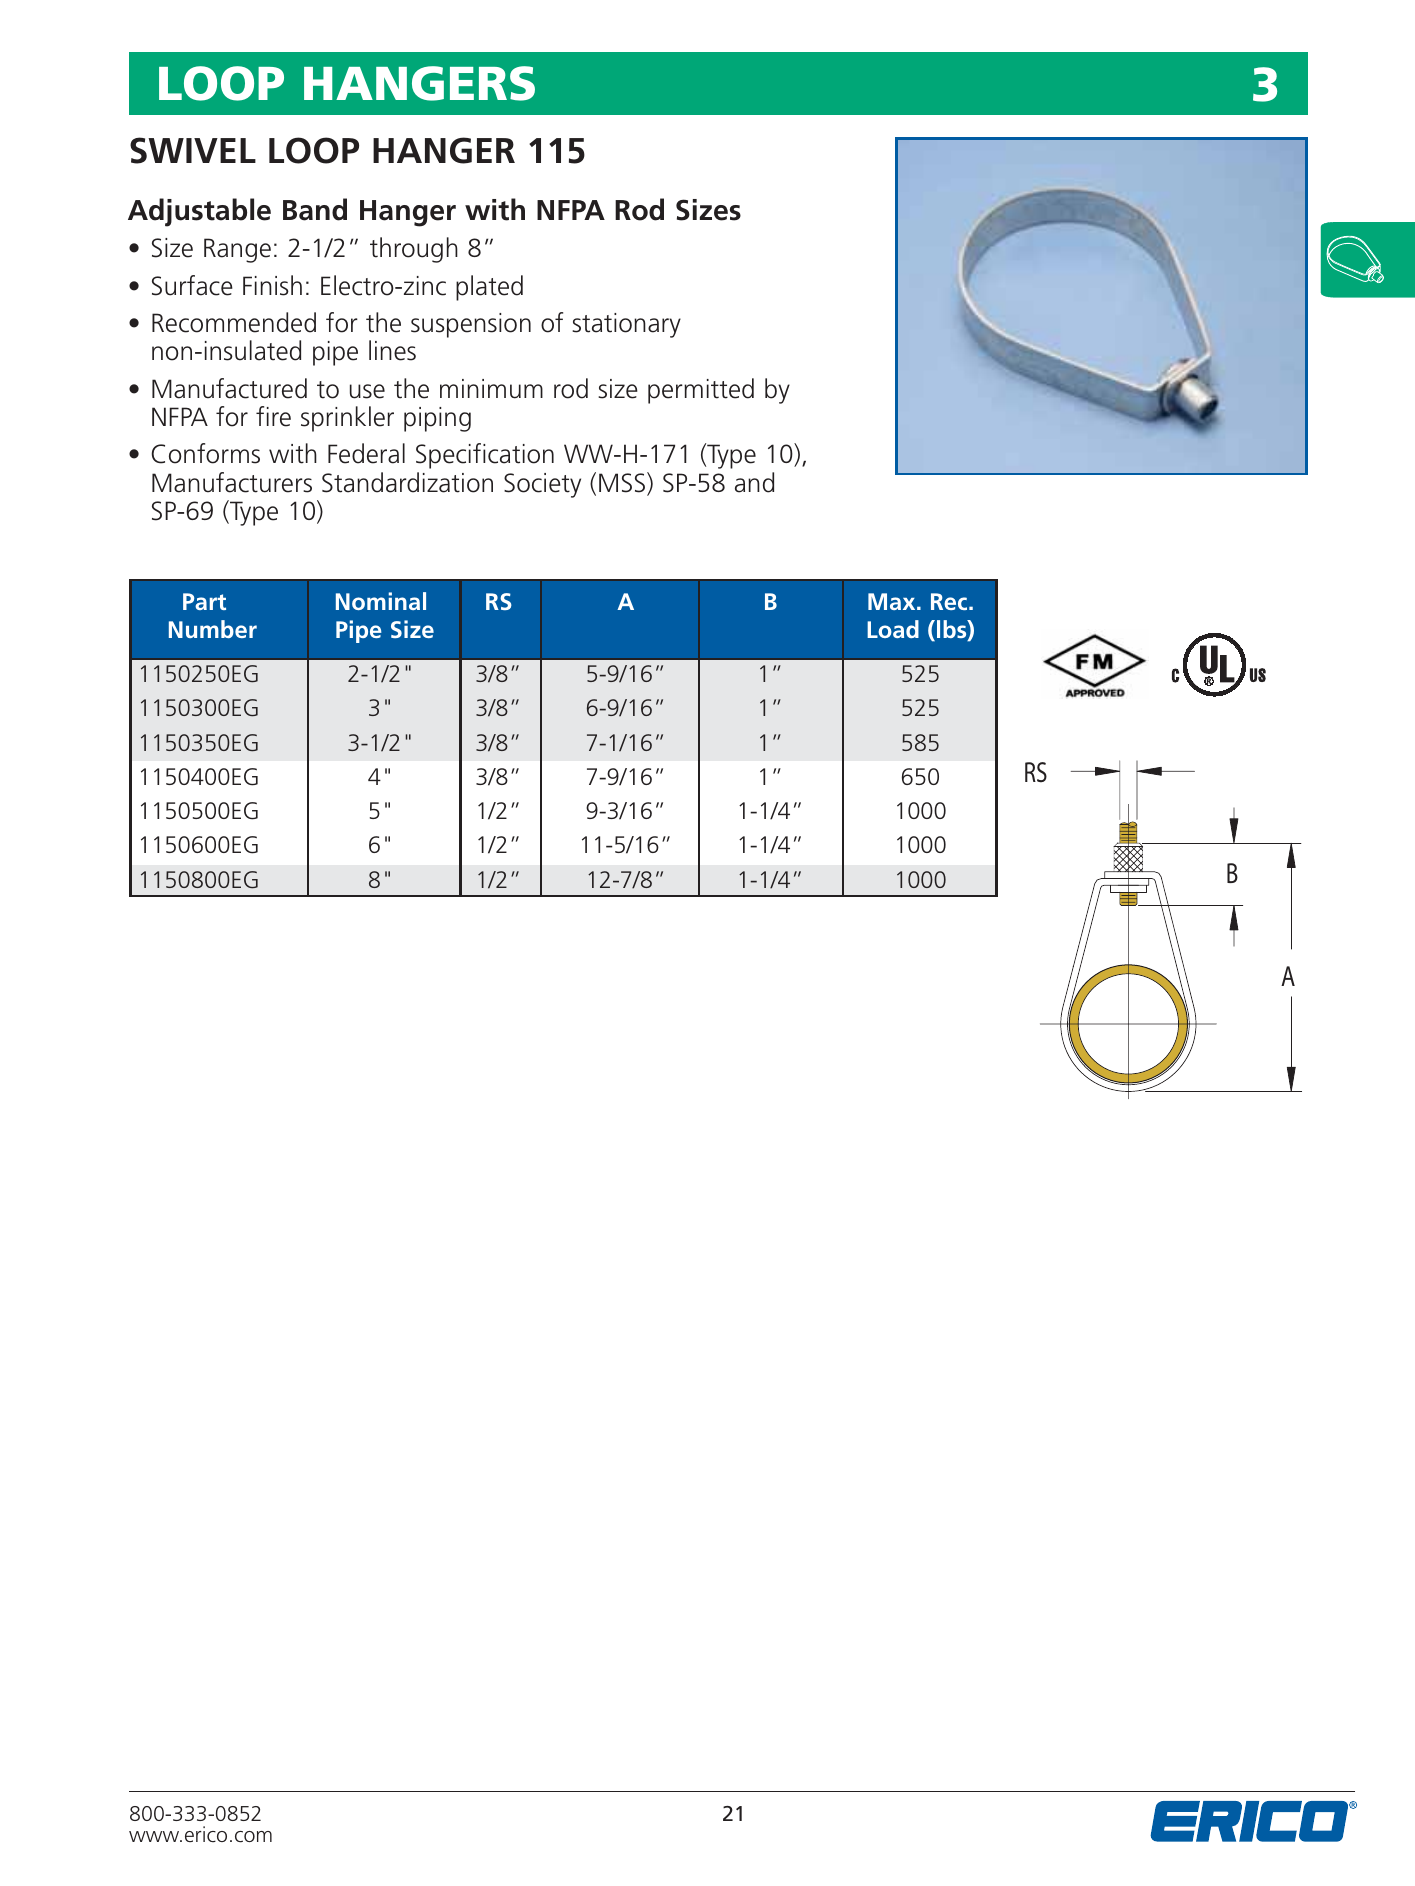  Describe the element at coordinates (237, 250) in the screenshot. I see `Range` at that location.
